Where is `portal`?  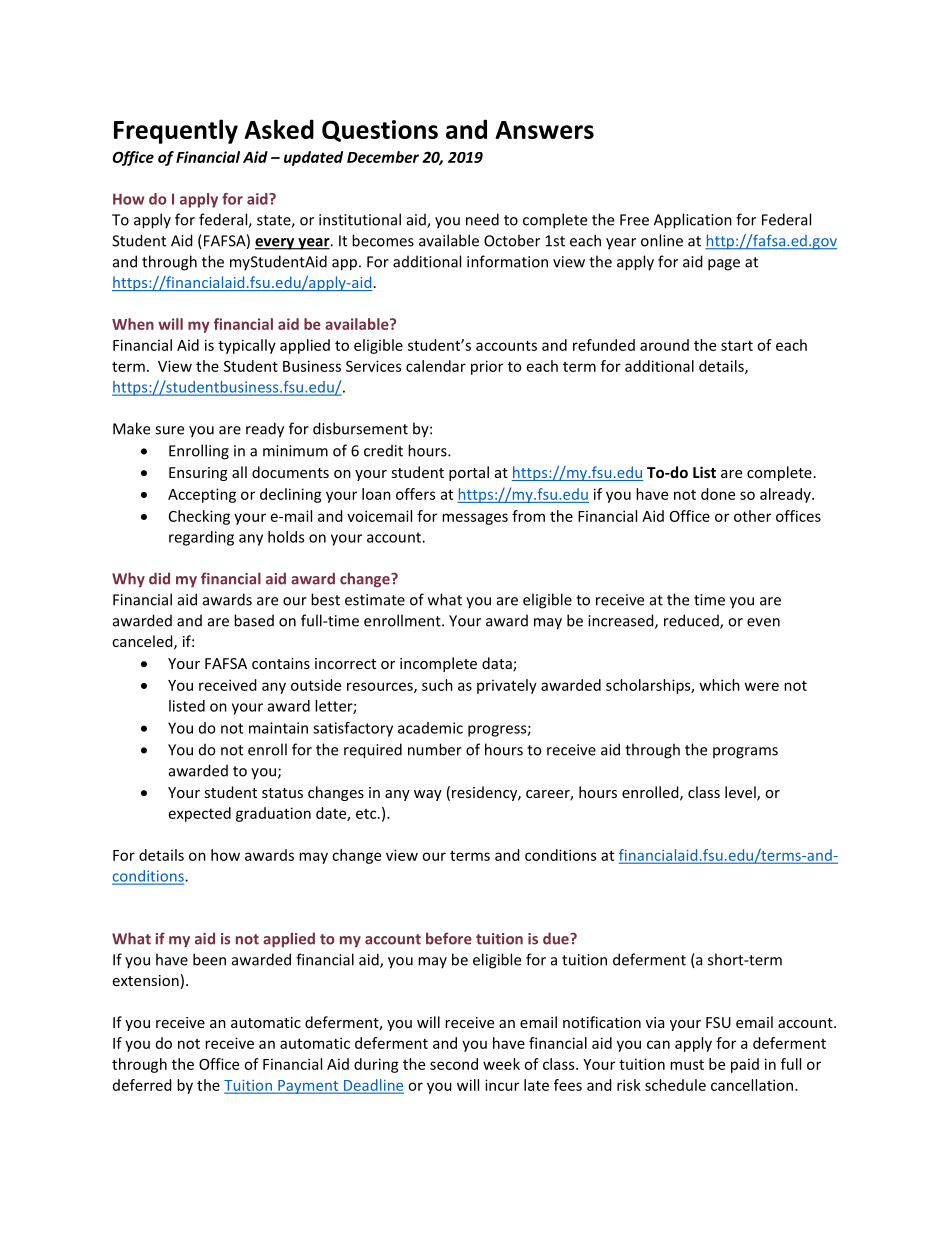
portal is located at coordinates (469, 473).
